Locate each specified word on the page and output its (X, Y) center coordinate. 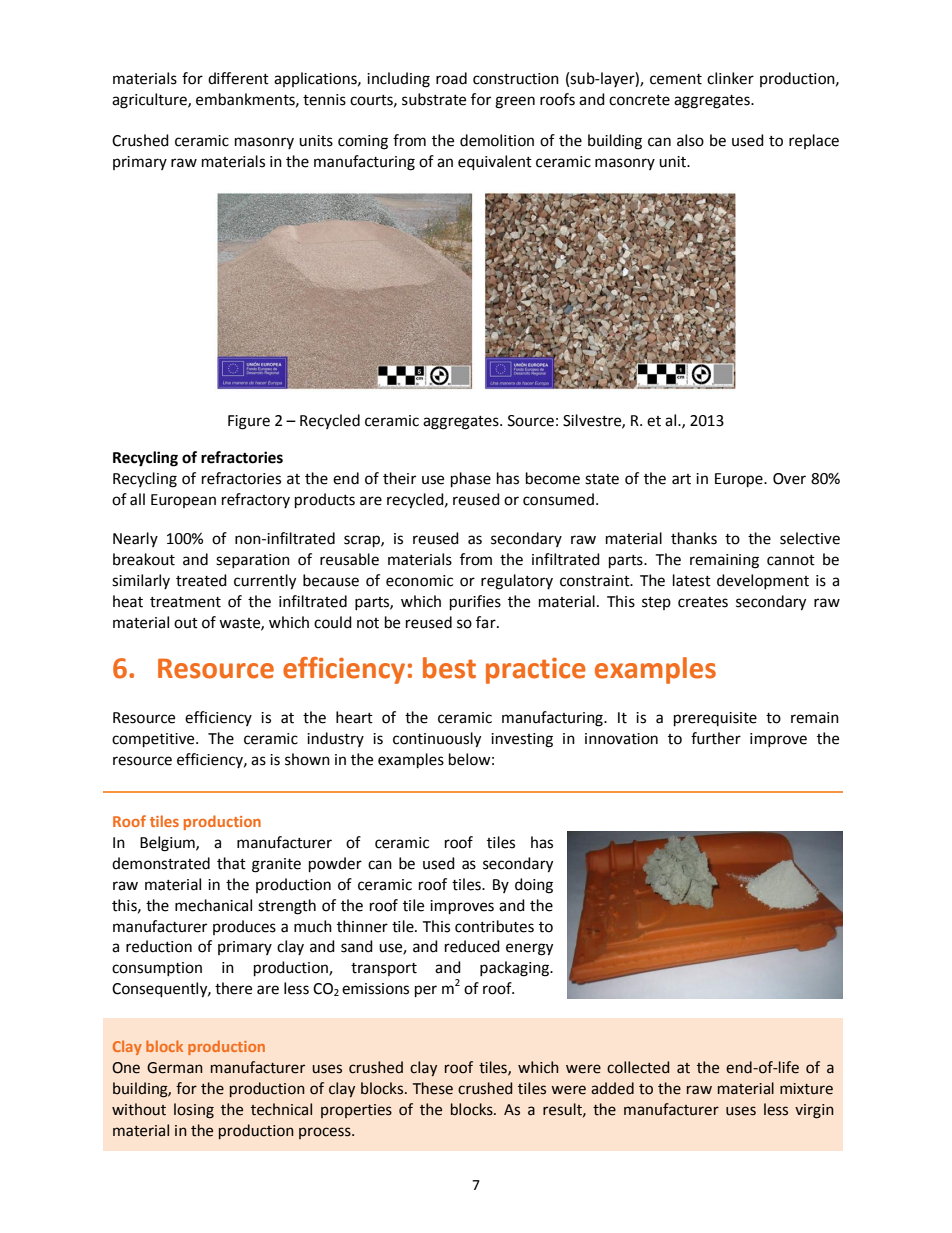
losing (194, 1111)
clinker (730, 78)
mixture (806, 1089)
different (238, 78)
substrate (434, 99)
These (433, 1088)
